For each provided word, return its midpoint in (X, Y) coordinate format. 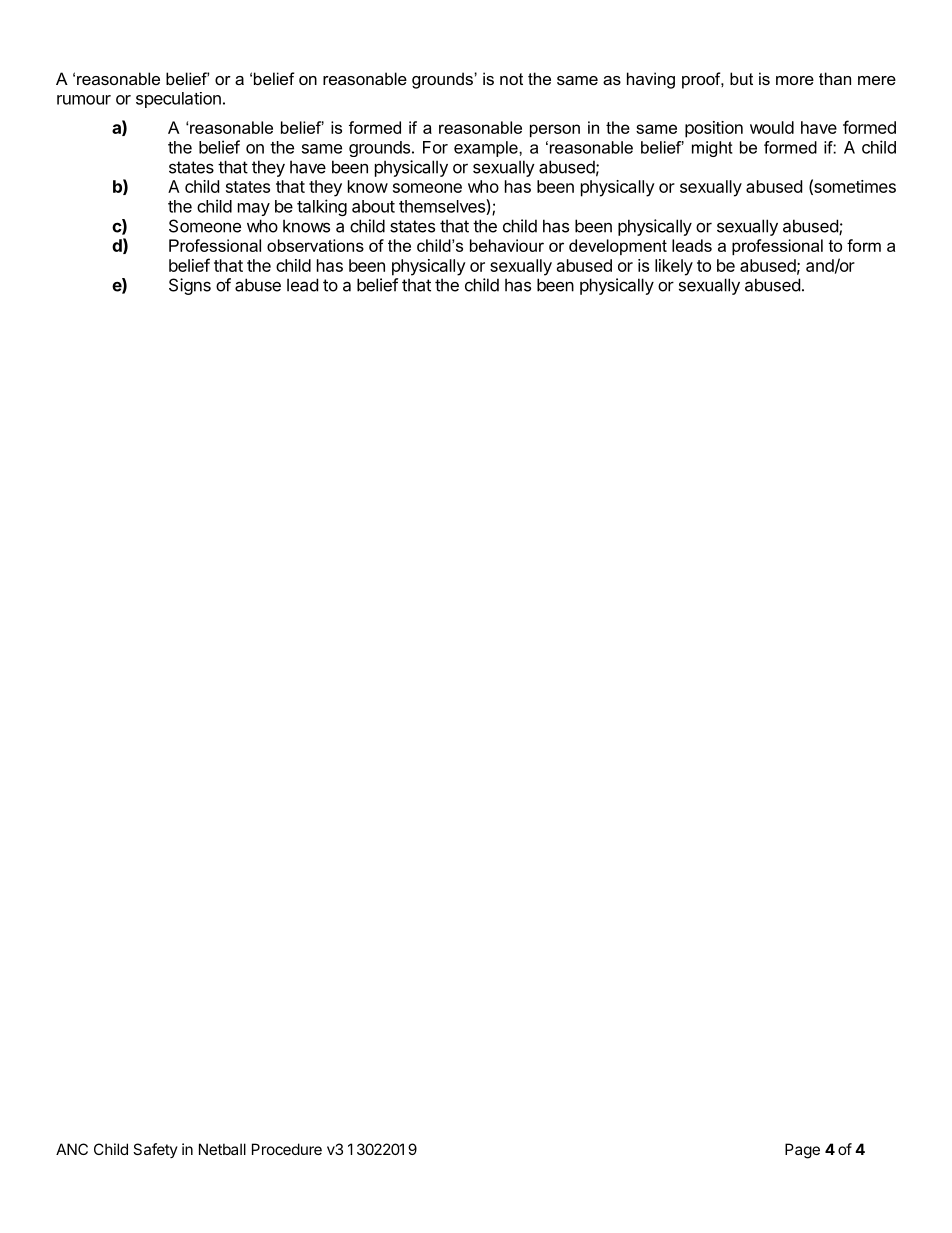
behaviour (507, 245)
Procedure (287, 1149)
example (487, 149)
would (772, 127)
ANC (72, 1149)
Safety (155, 1150)
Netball (222, 1149)
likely (674, 267)
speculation (178, 100)
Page (802, 1151)
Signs (190, 286)
